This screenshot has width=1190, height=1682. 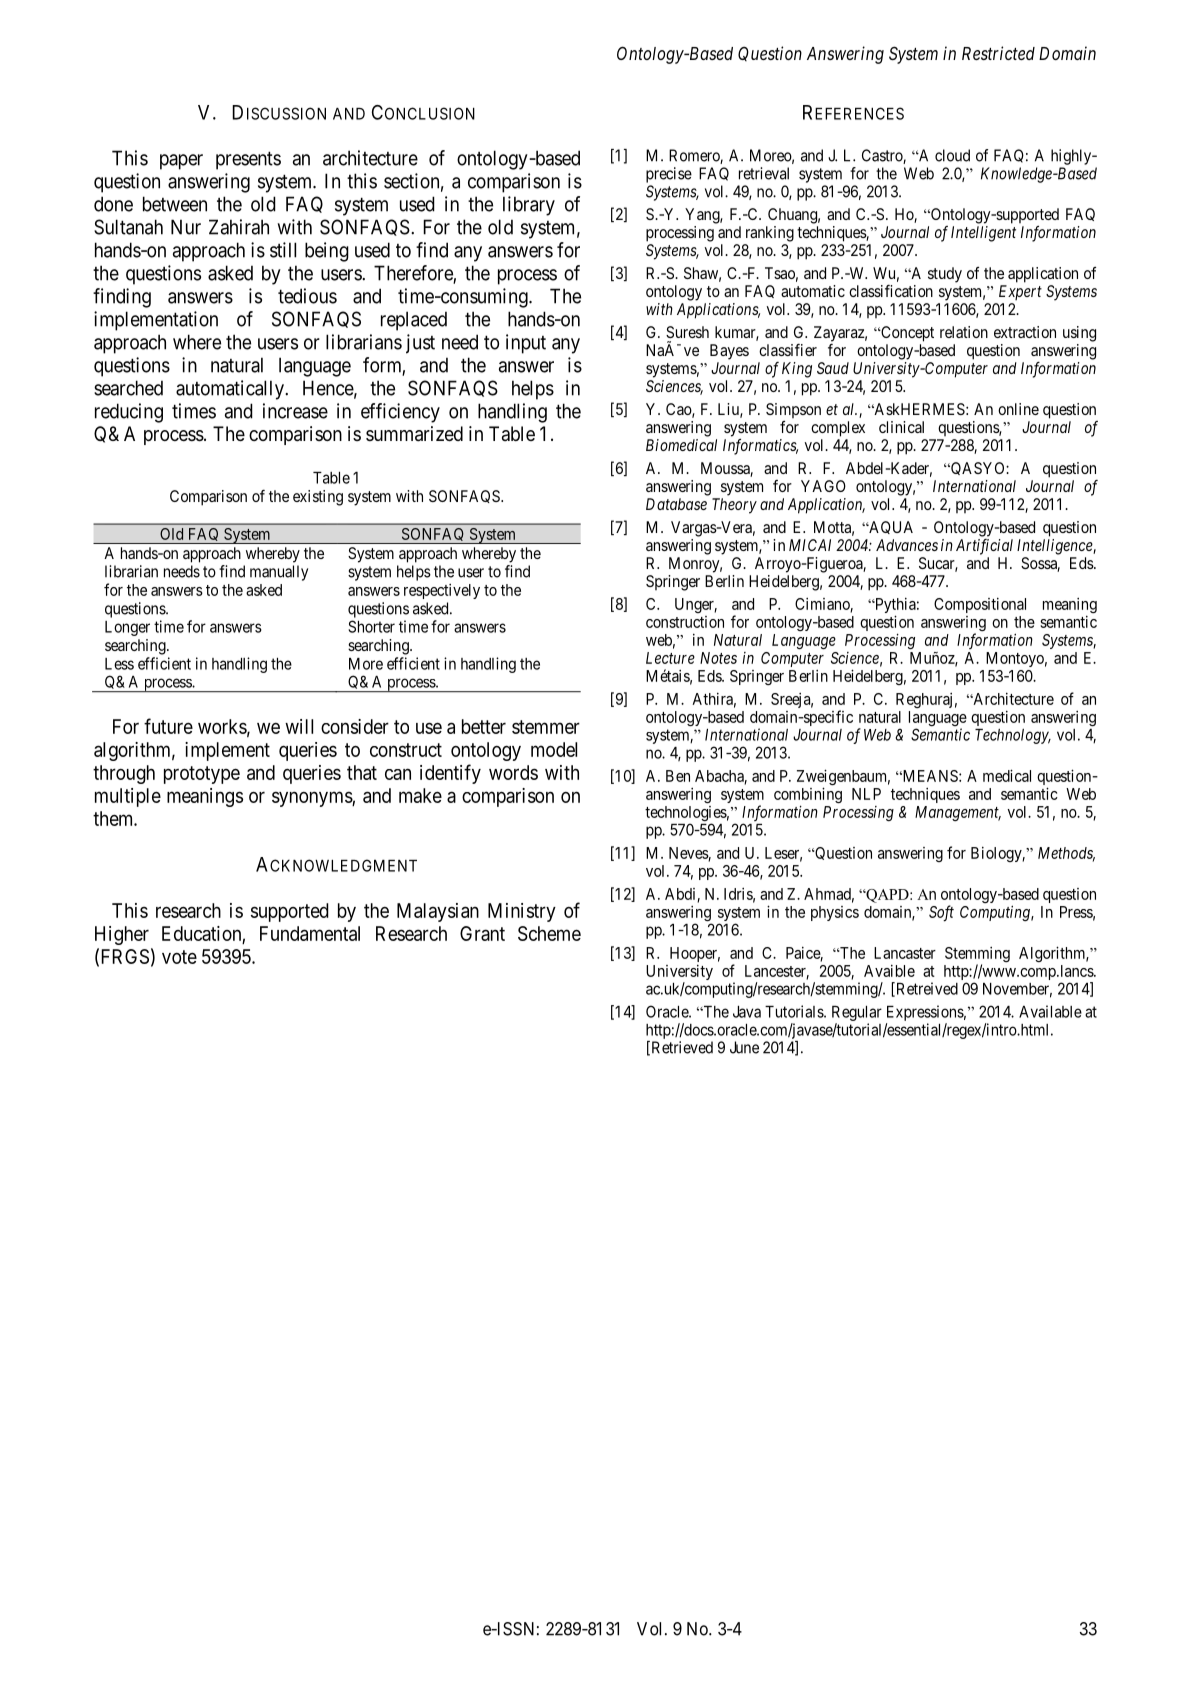 What do you see at coordinates (998, 53) in the screenshot?
I see `Restricted` at bounding box center [998, 53].
